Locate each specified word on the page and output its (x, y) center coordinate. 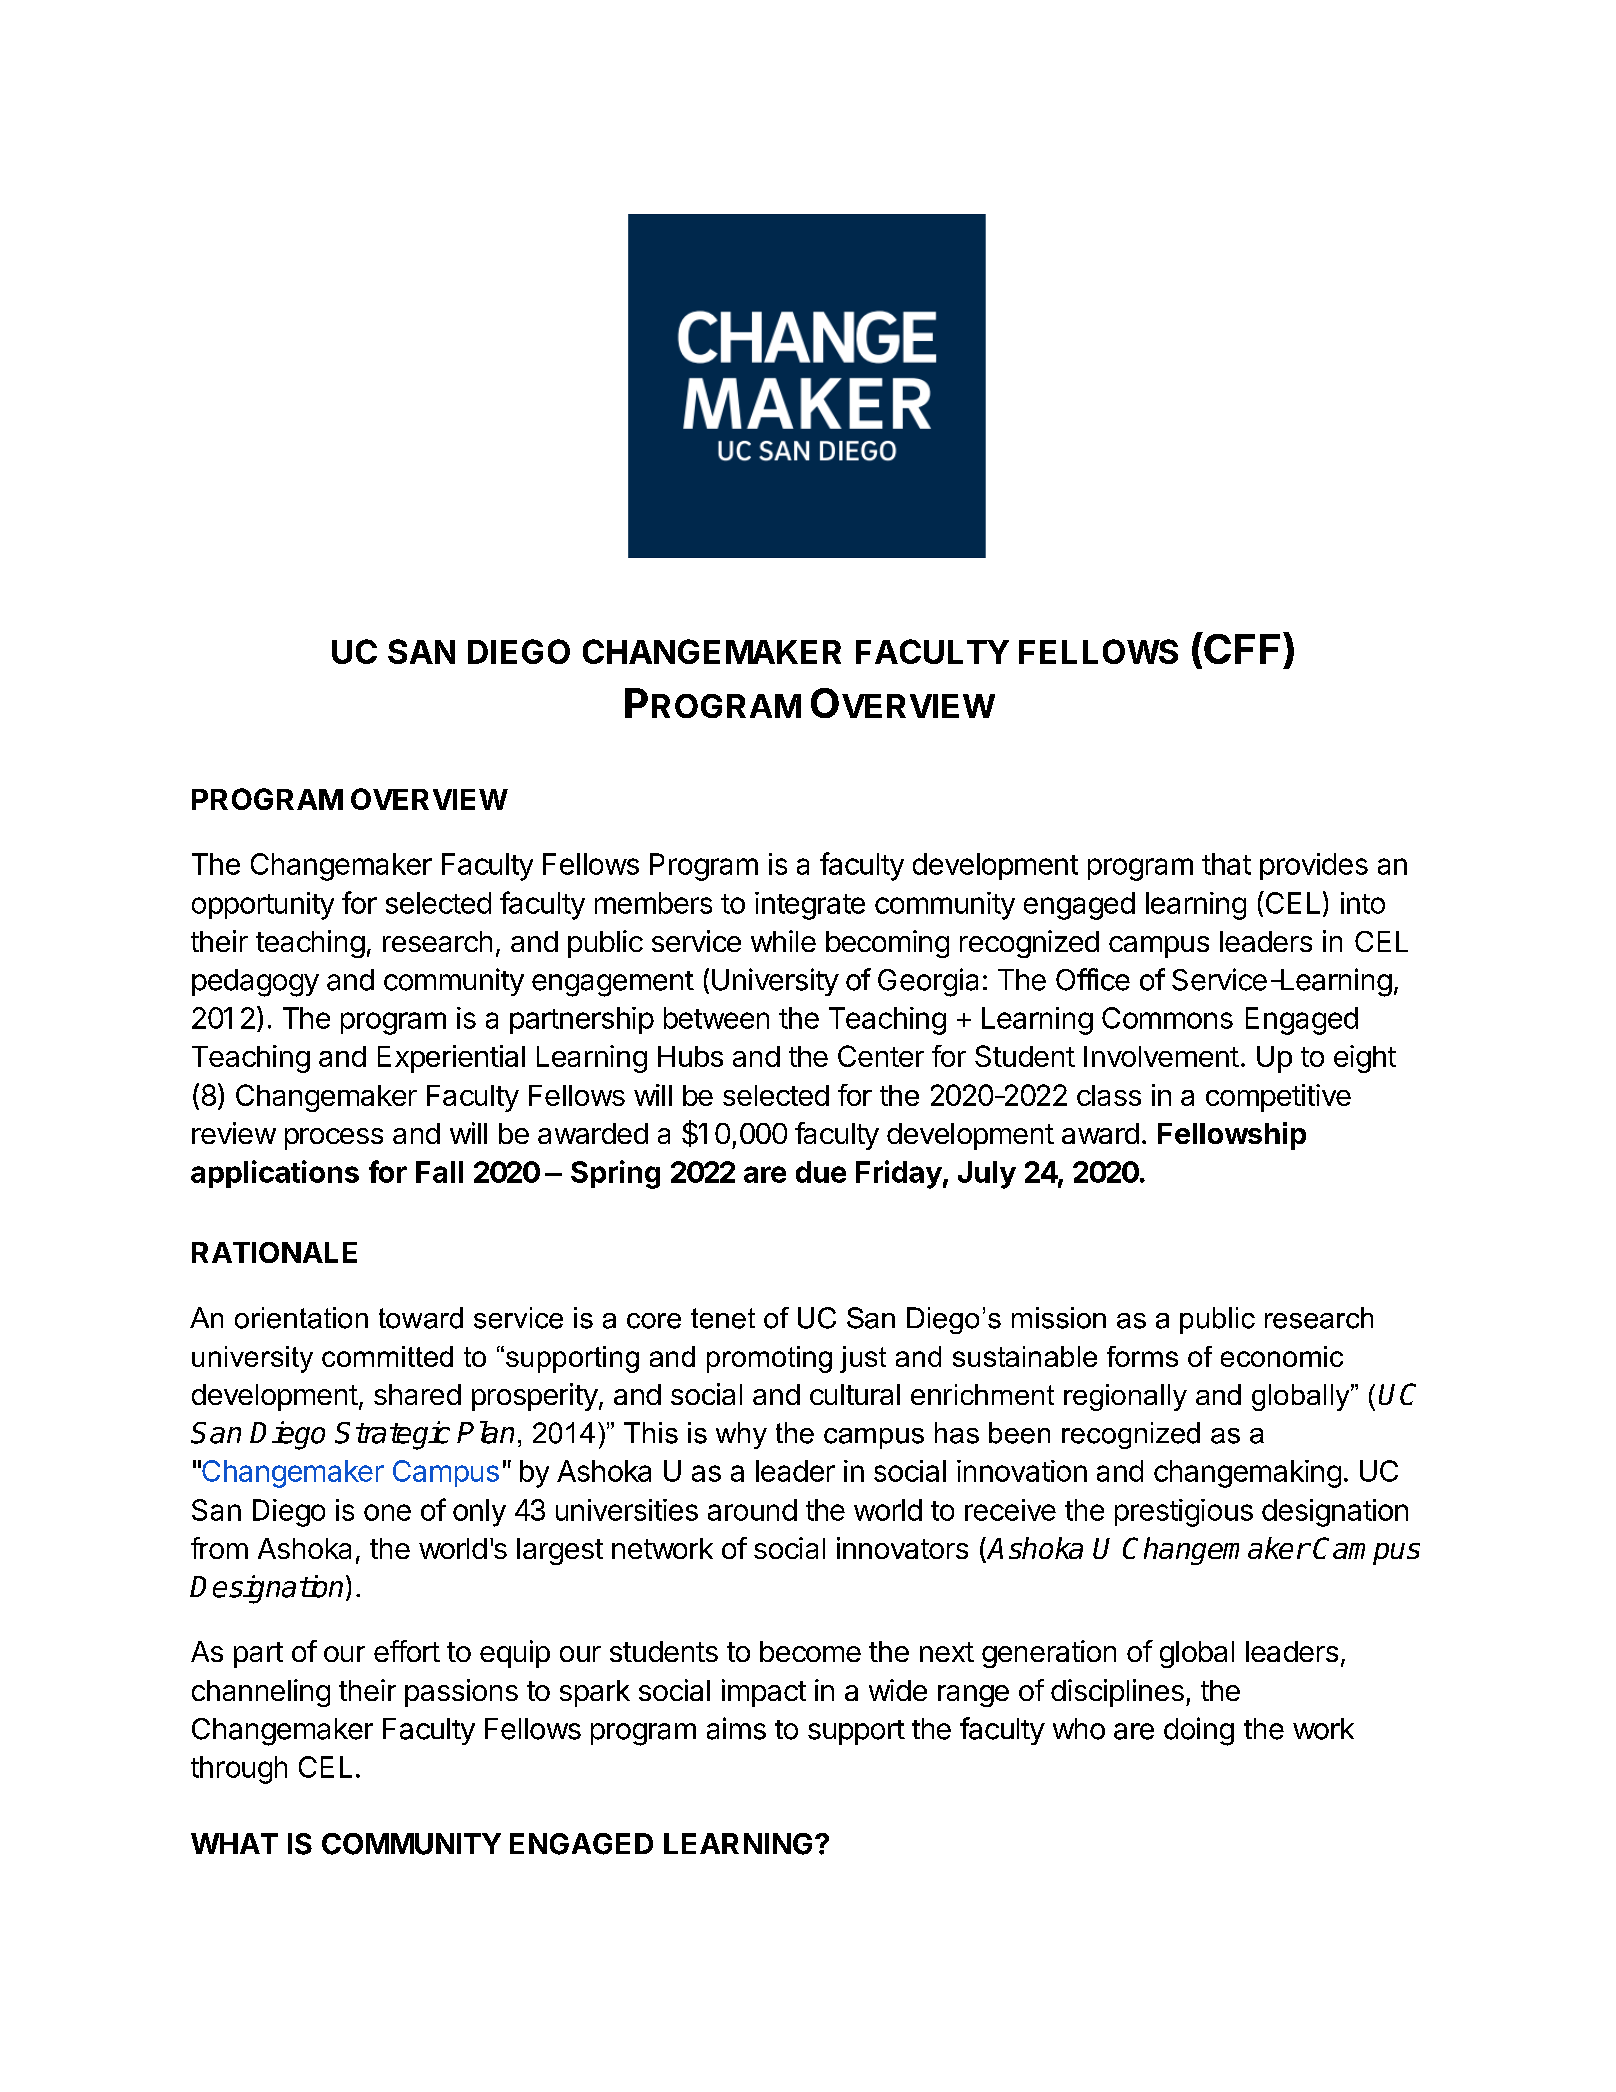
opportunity (263, 906)
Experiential (451, 1059)
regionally (1125, 1397)
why (741, 1435)
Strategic (392, 1435)
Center (881, 1056)
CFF (1243, 648)
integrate (810, 906)
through (239, 1770)
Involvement (1161, 1056)
